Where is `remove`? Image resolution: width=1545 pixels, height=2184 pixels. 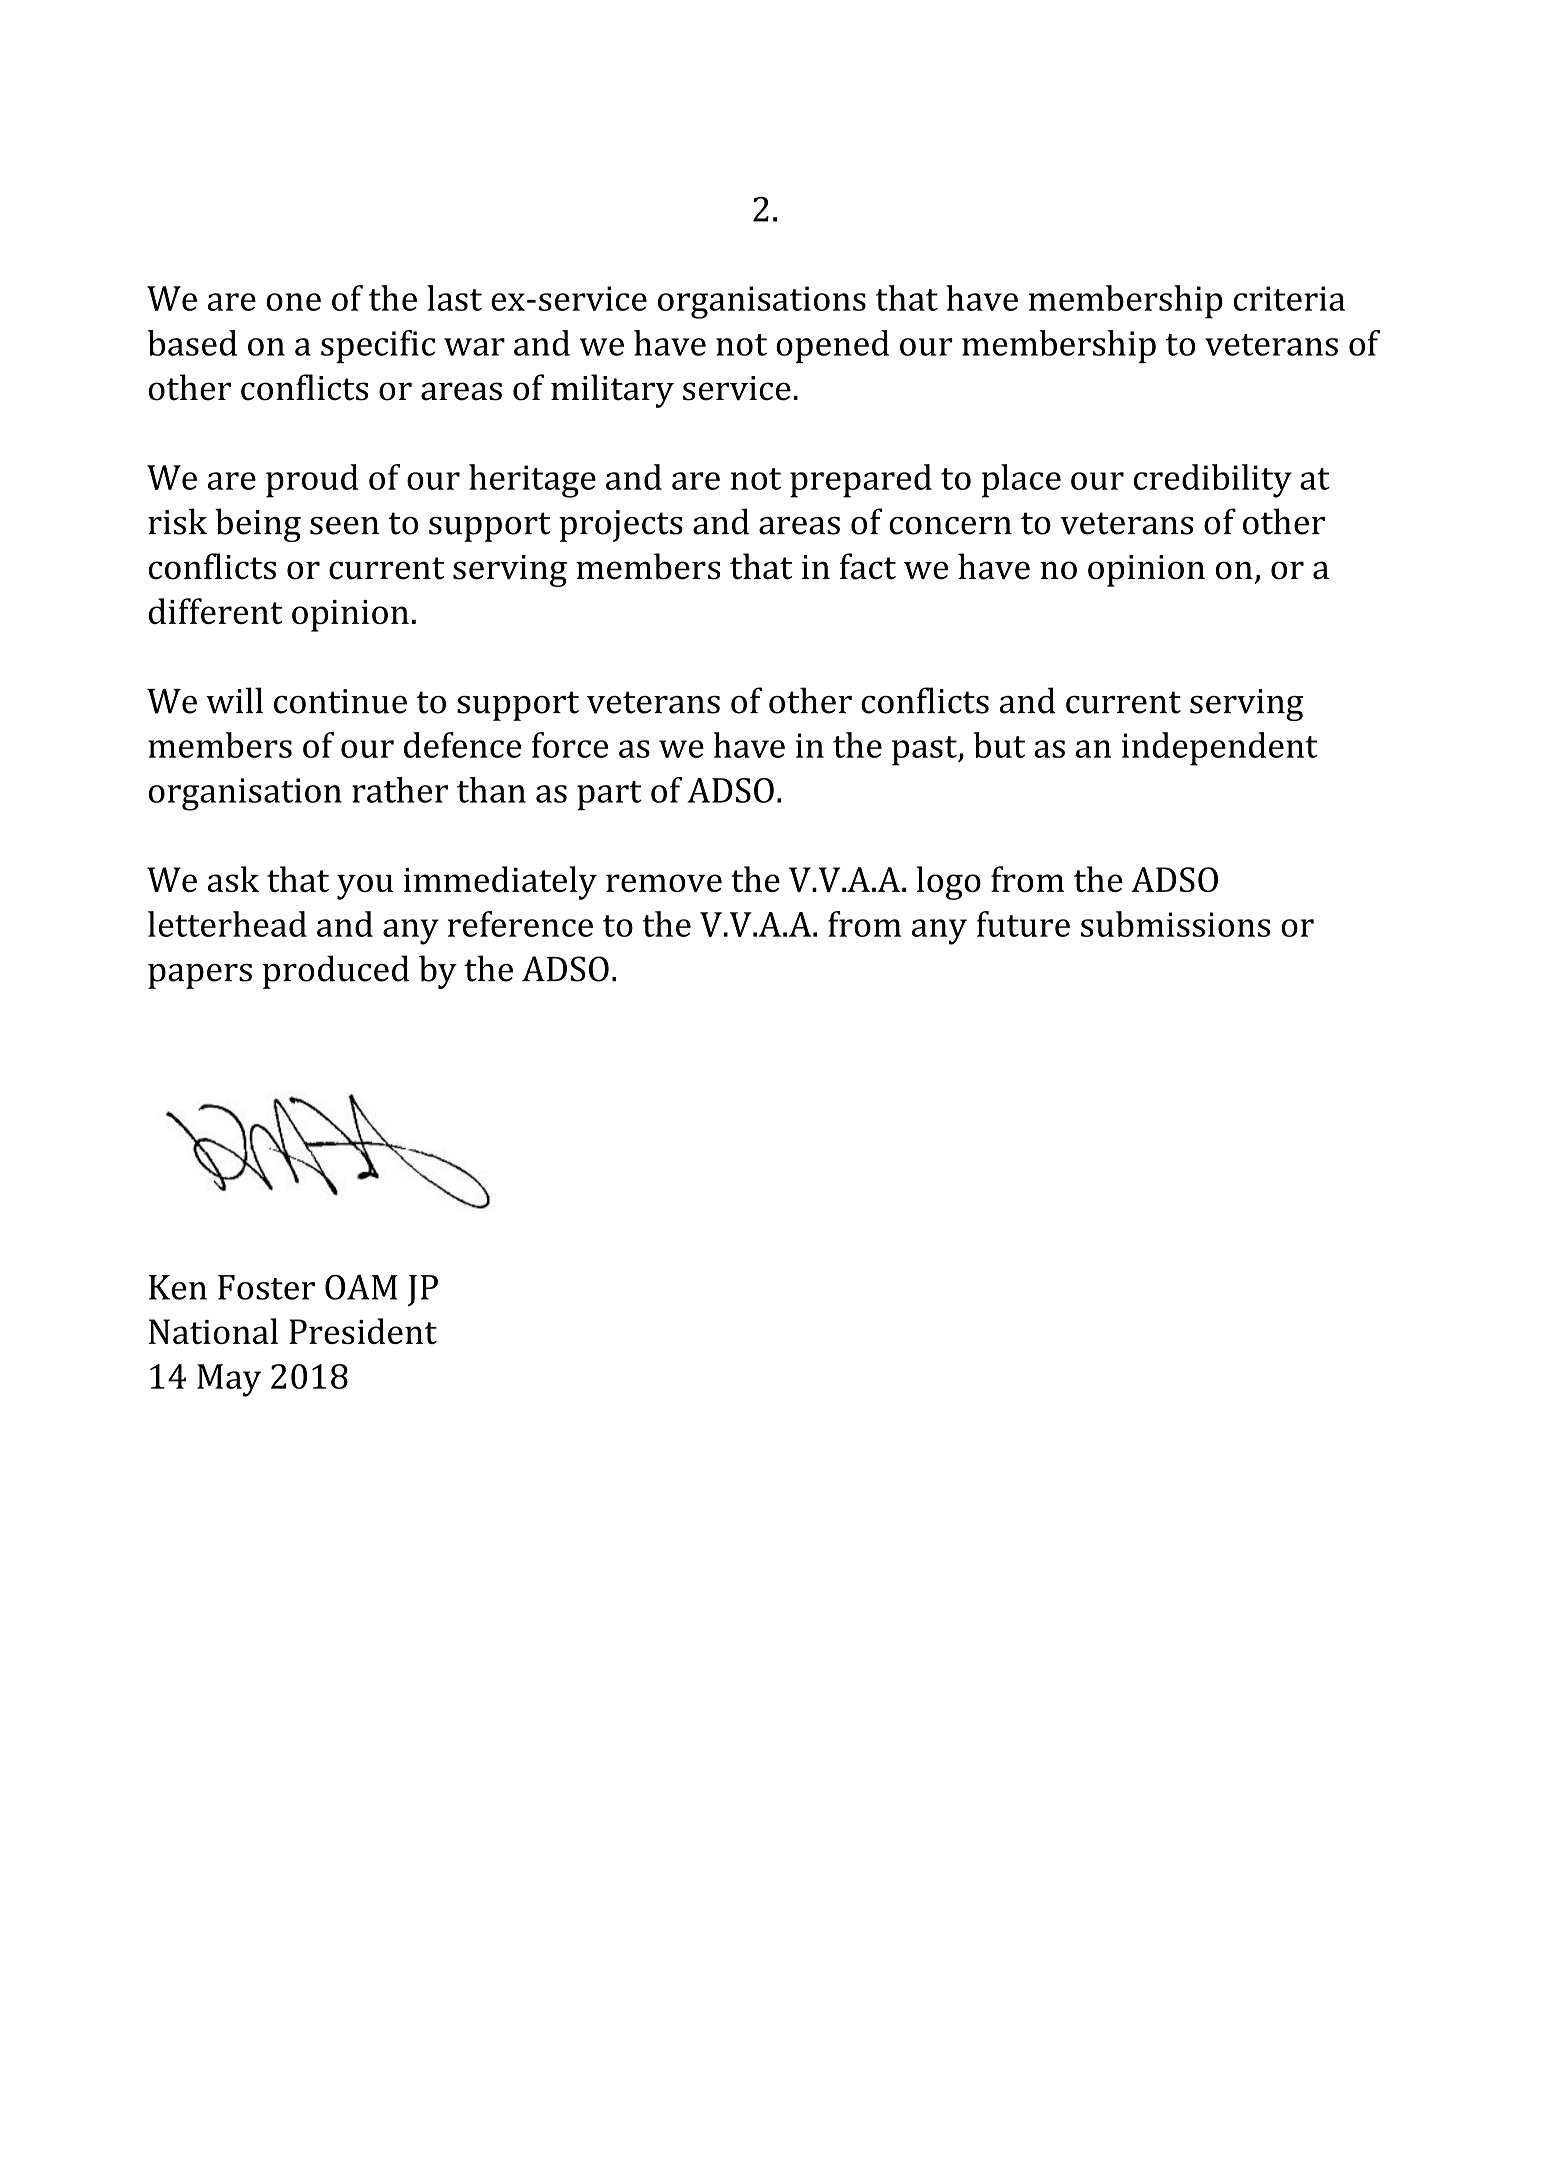 remove is located at coordinates (664, 883).
